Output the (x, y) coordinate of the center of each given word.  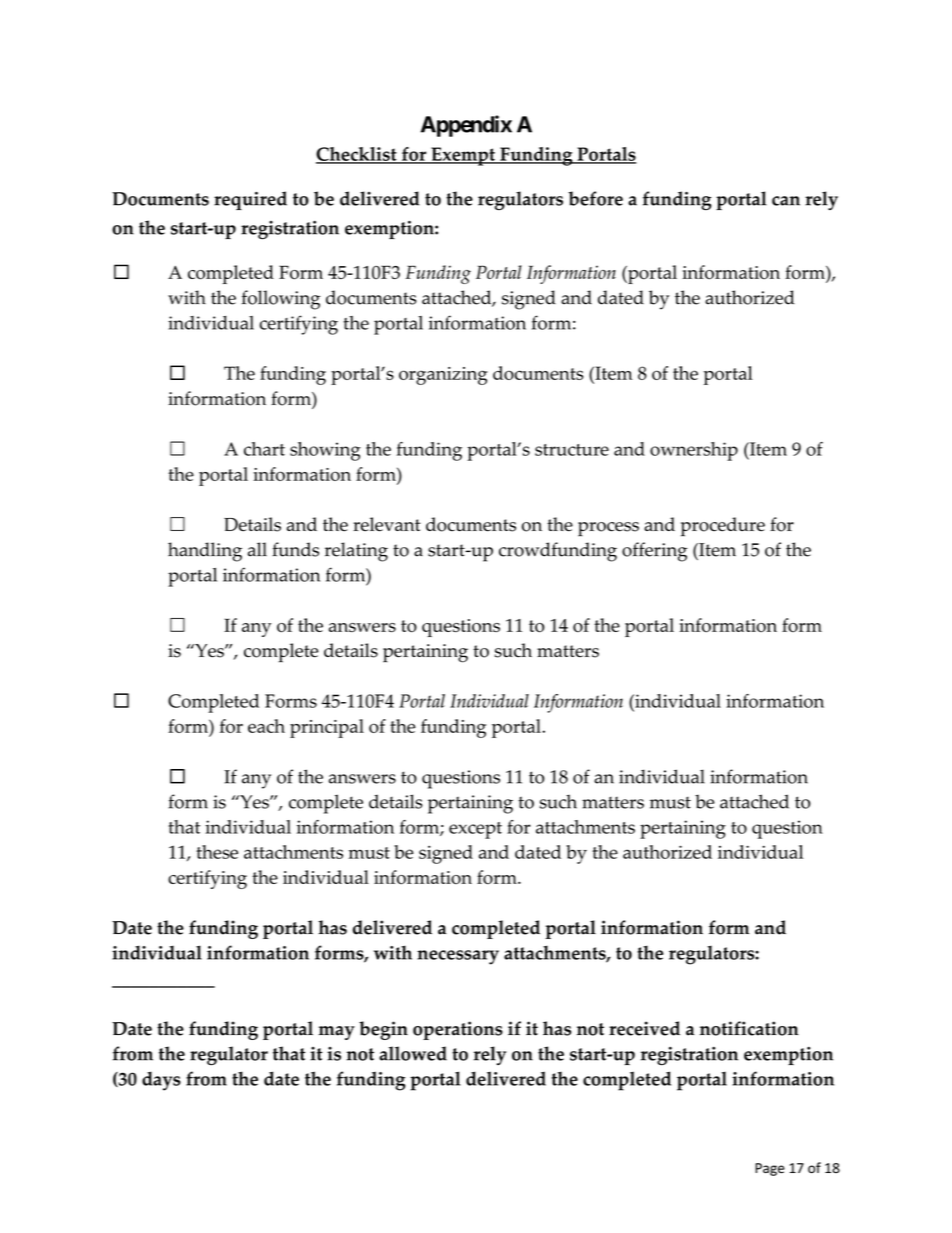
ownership (694, 451)
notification (749, 1028)
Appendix (466, 126)
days (161, 1081)
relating (356, 552)
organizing (443, 376)
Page (770, 1169)
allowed (413, 1053)
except (475, 830)
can (786, 201)
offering (654, 552)
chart (264, 449)
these (217, 852)
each (266, 726)
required (250, 200)
